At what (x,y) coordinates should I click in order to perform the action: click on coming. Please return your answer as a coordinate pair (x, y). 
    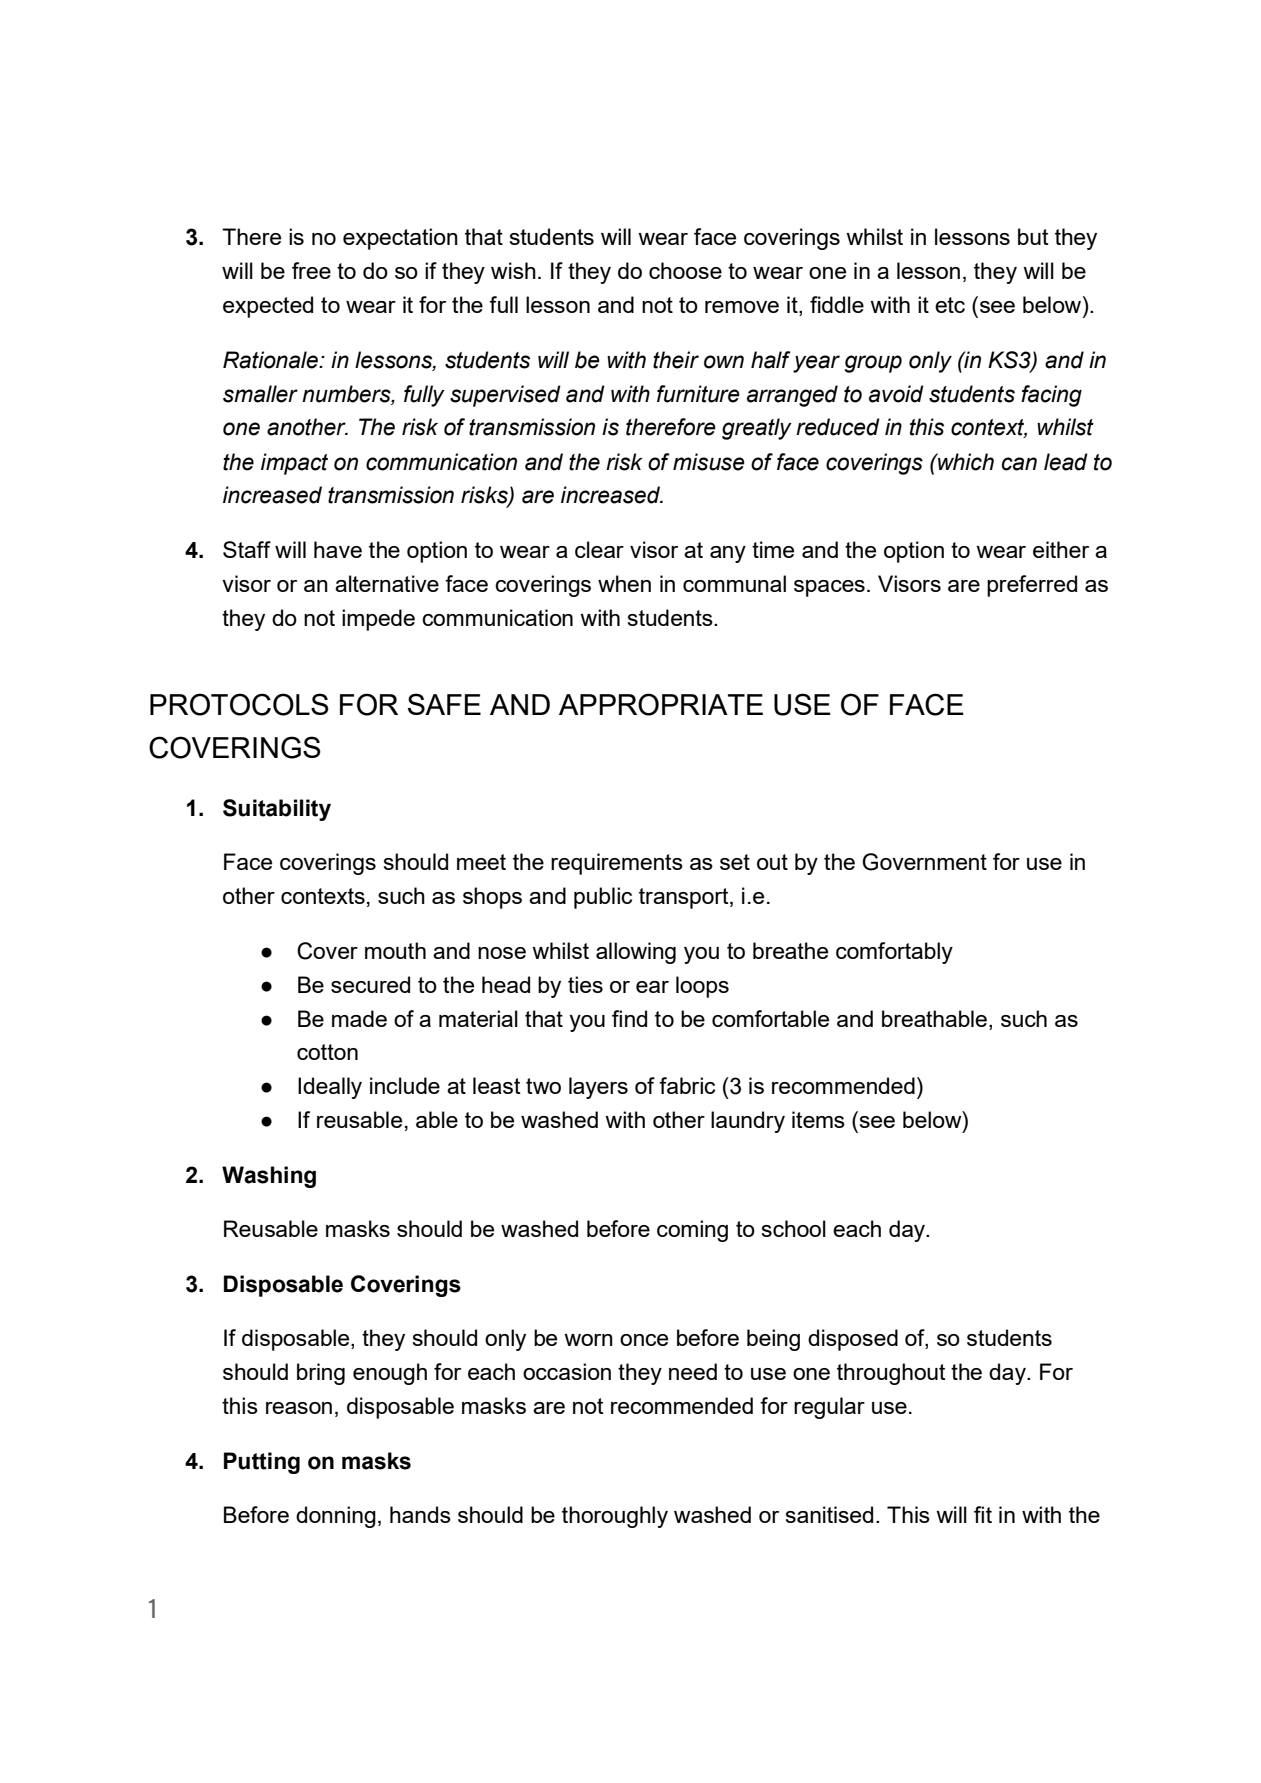
    Looking at the image, I should click on (692, 1231).
